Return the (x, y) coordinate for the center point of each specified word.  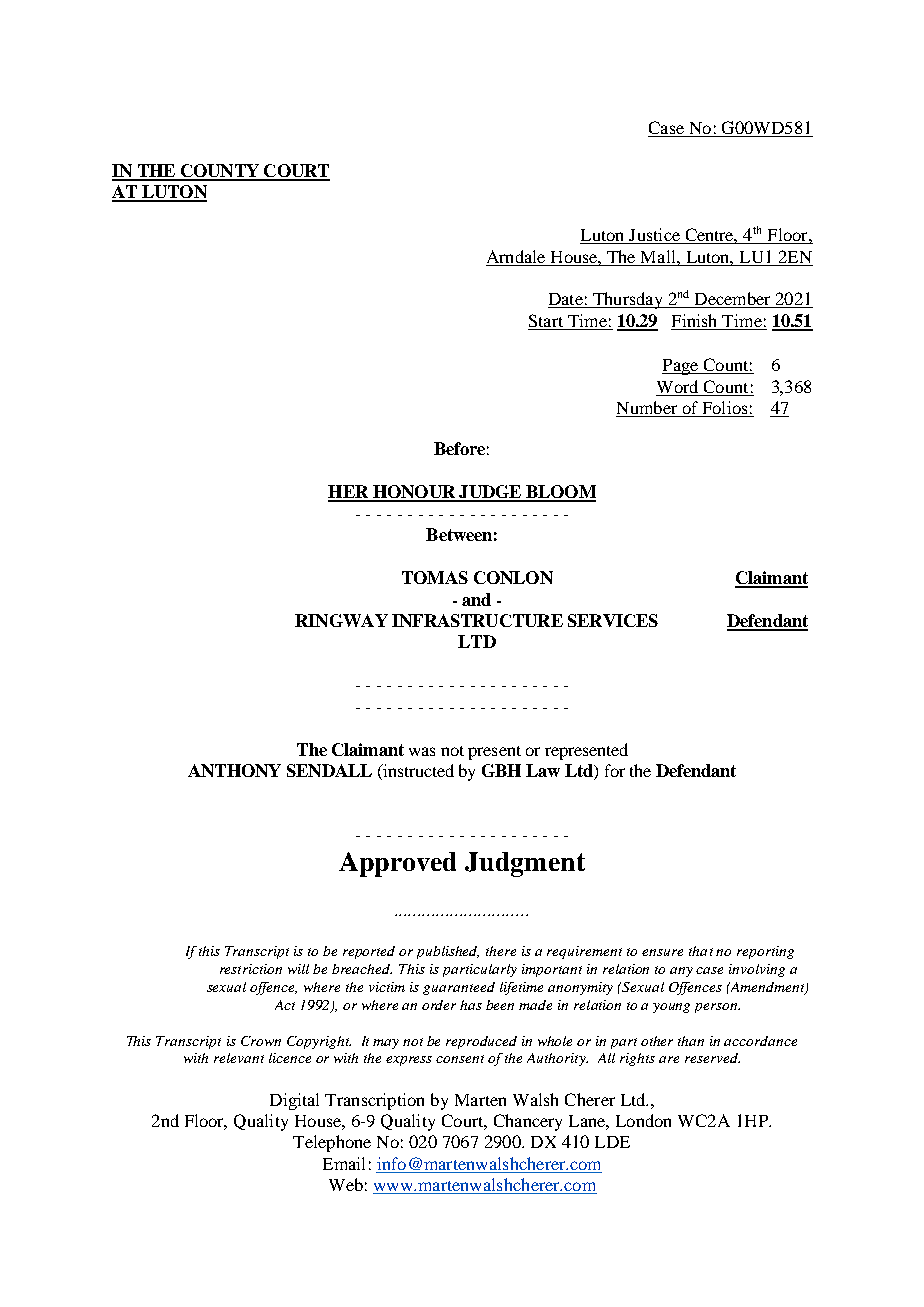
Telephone (332, 1143)
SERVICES (613, 620)
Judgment (525, 864)
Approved (397, 864)
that (701, 951)
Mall (659, 256)
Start (546, 322)
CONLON (513, 577)
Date (566, 300)
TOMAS (435, 577)
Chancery (528, 1122)
